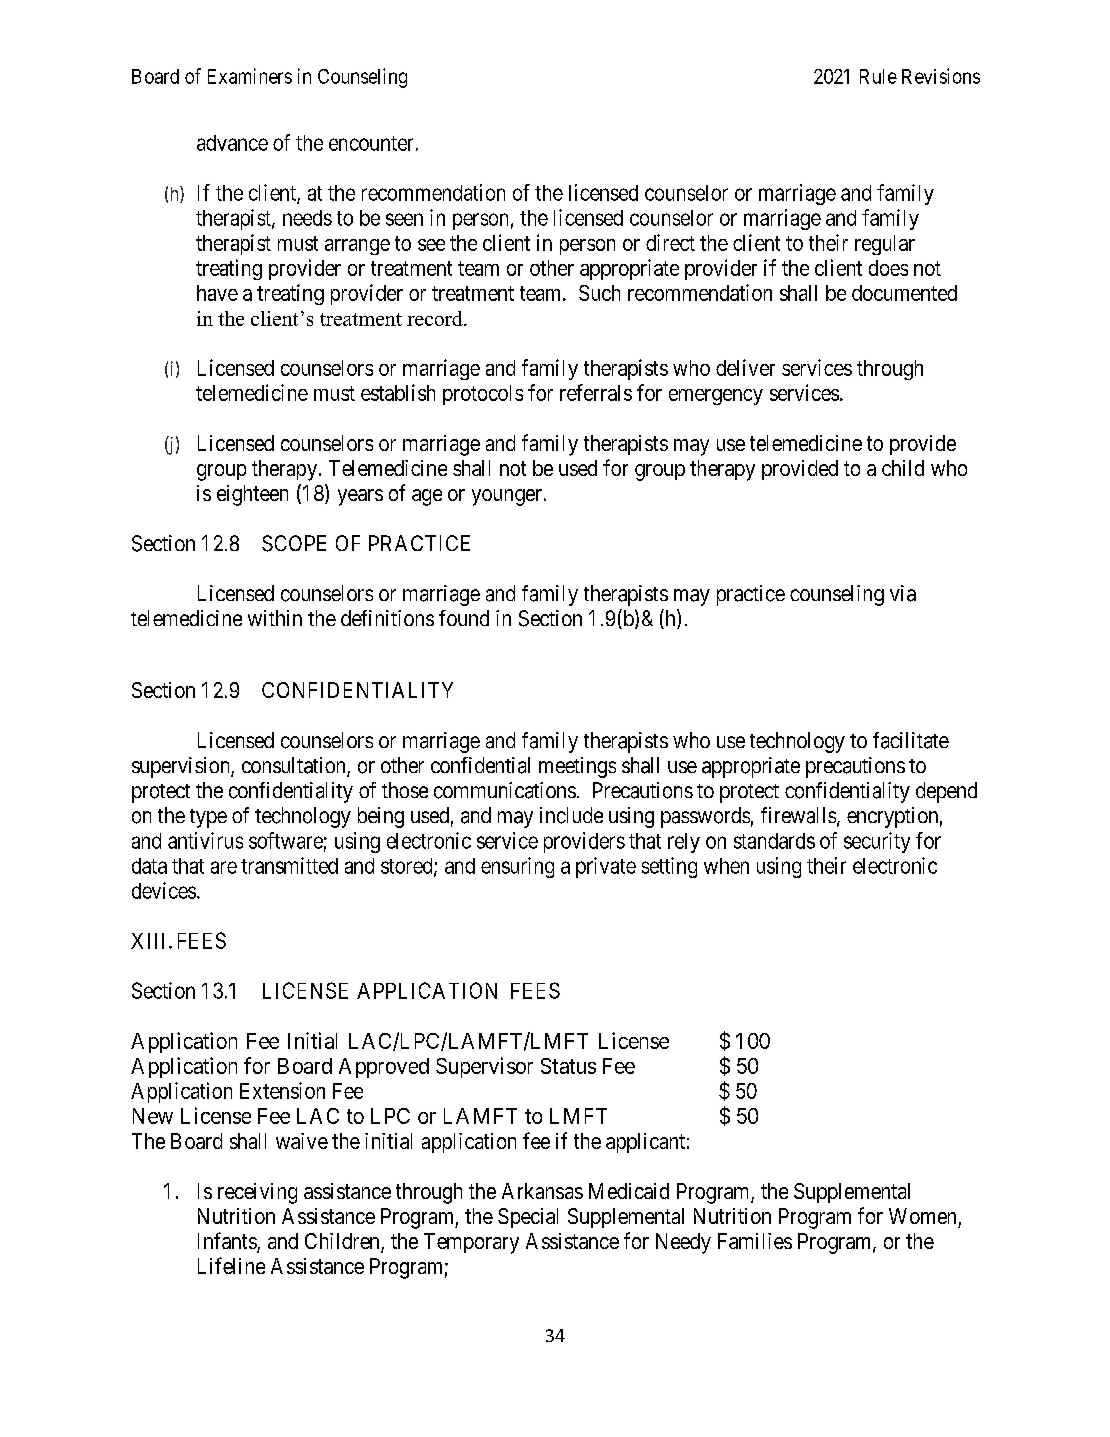 This image has height=1437, width=1110. I want to click on Infants, so click(228, 1242).
